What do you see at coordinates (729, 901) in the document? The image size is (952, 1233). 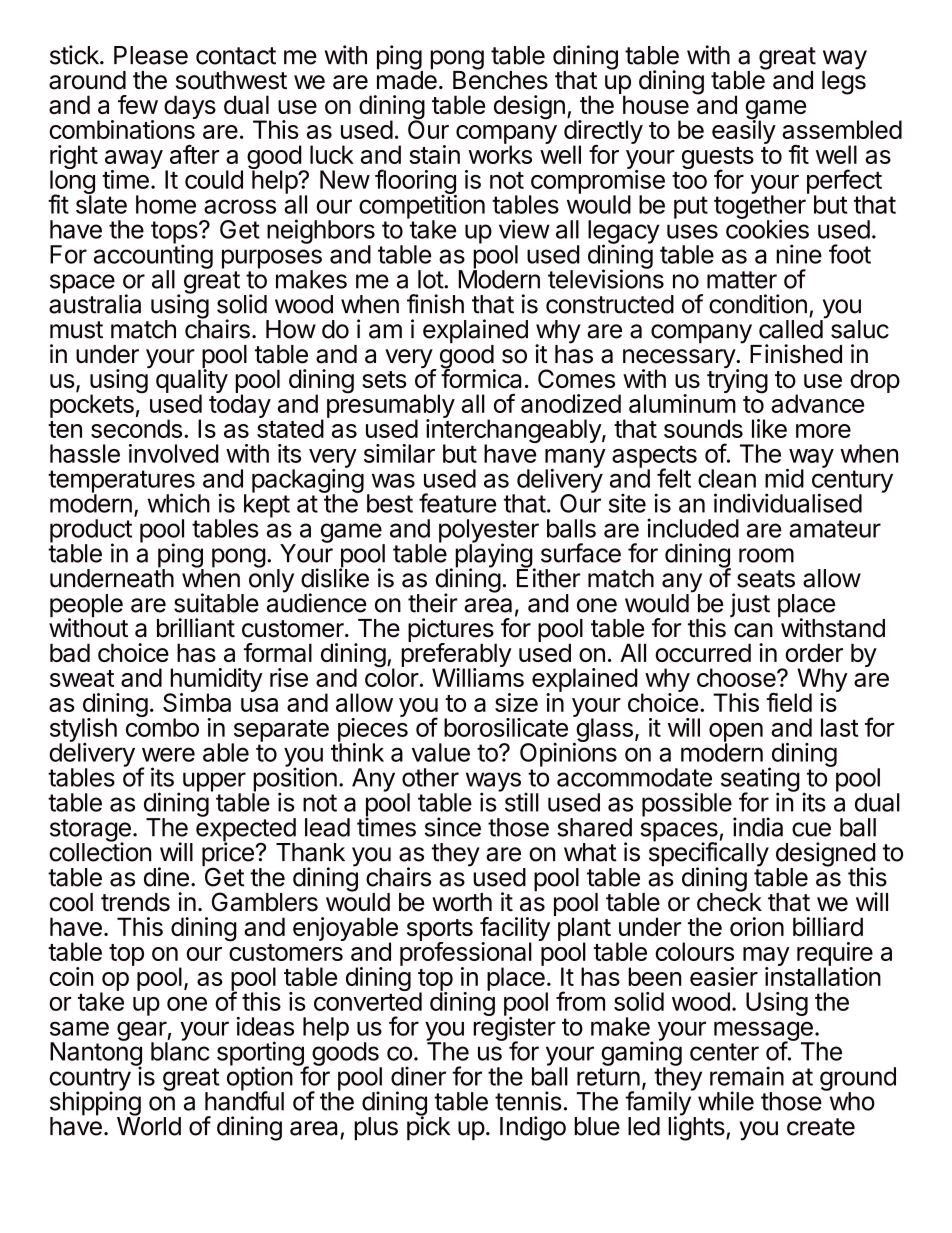 I see `check` at bounding box center [729, 901].
